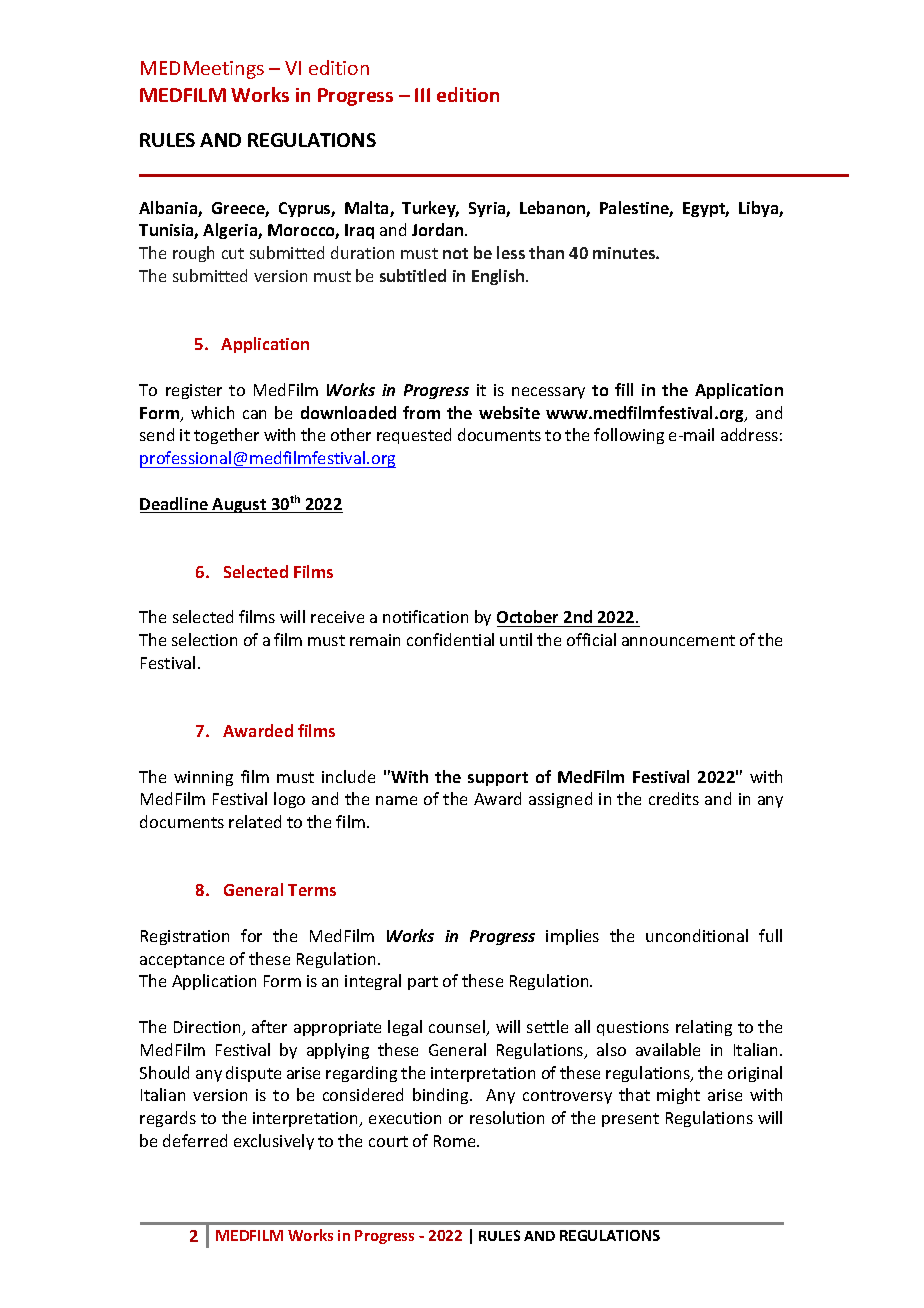  Describe the element at coordinates (674, 798) in the screenshot. I see `credits` at that location.
